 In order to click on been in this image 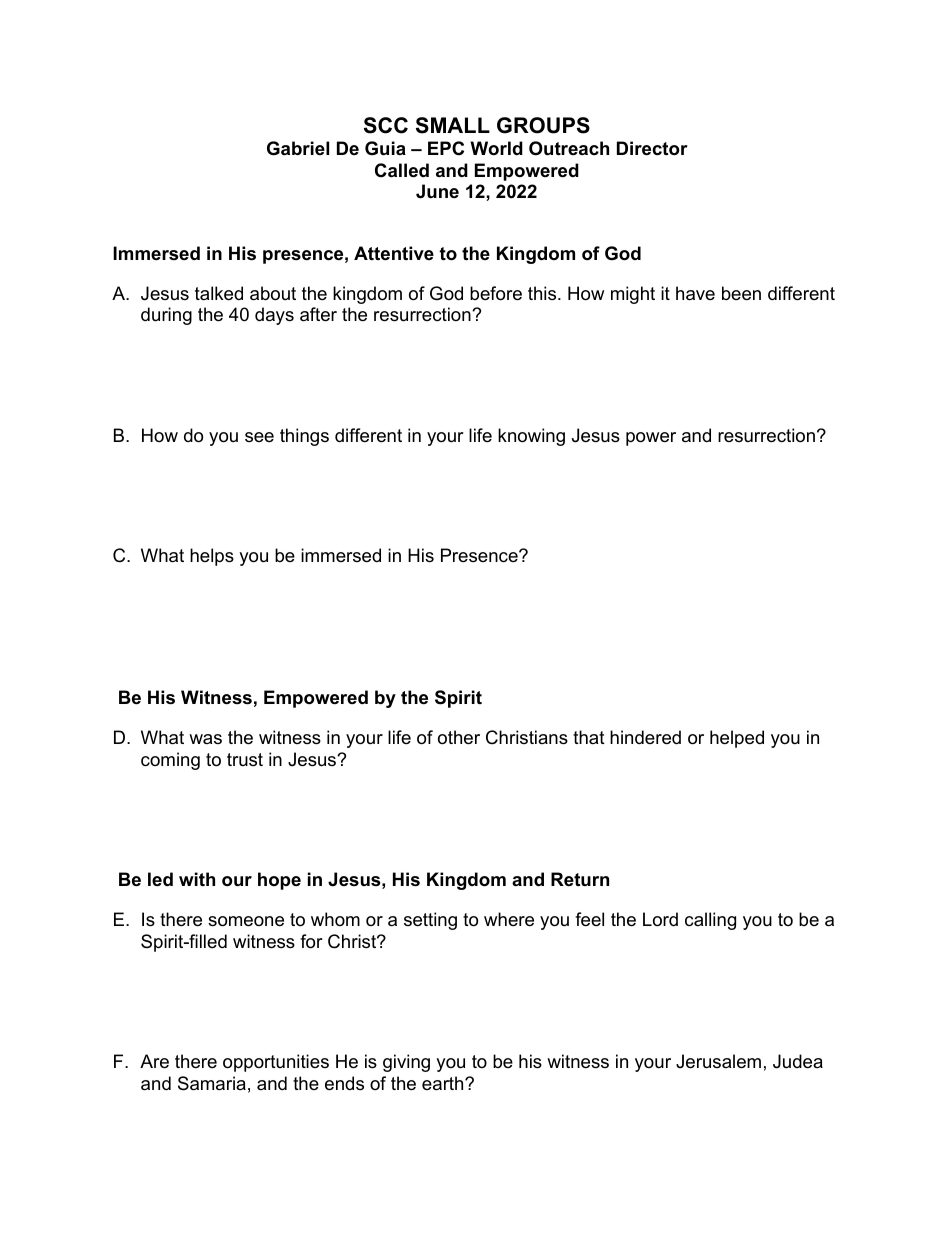, I will do `click(741, 293)`.
